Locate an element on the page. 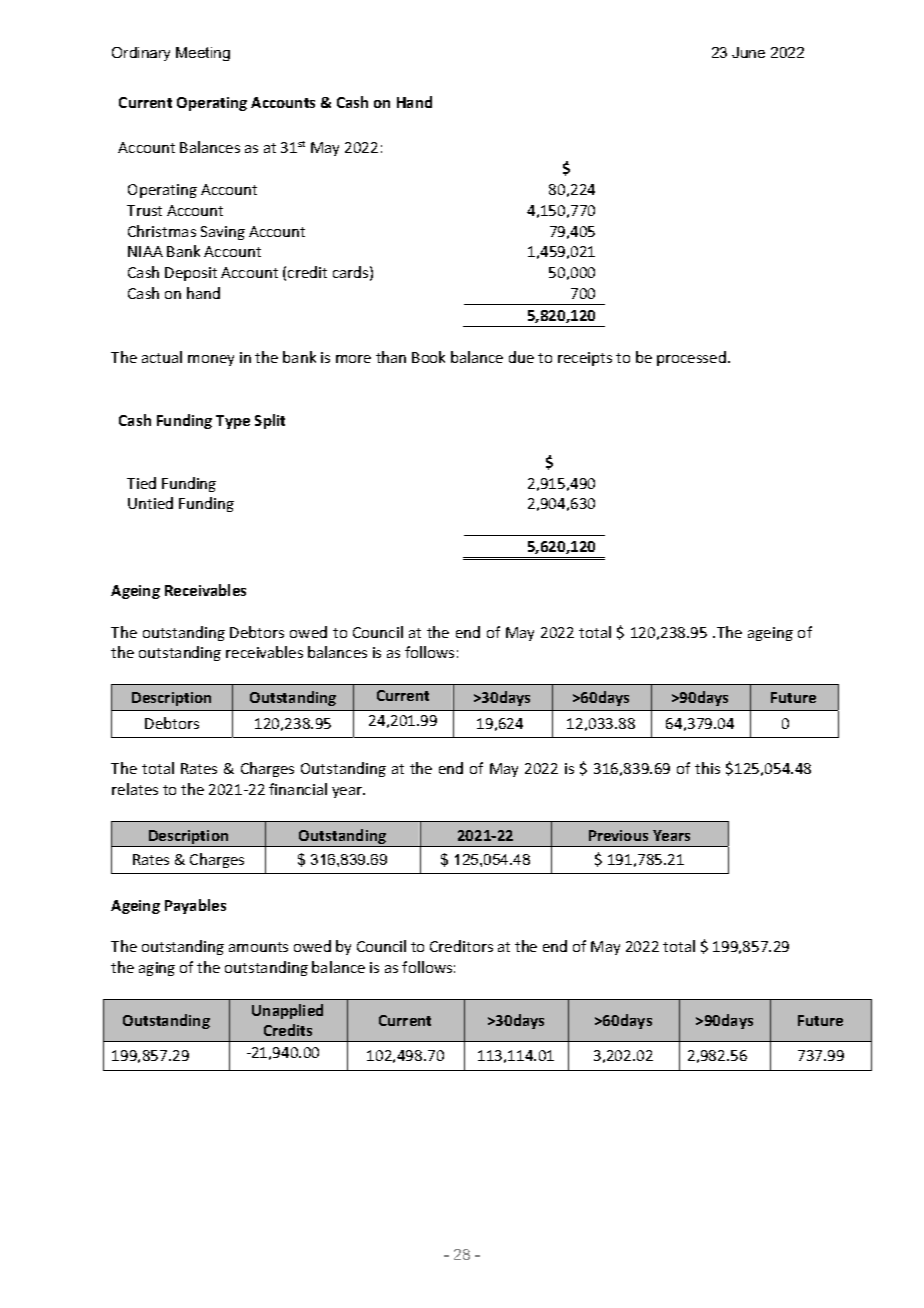 This page has width=924, height=1308. Book is located at coordinates (428, 357).
